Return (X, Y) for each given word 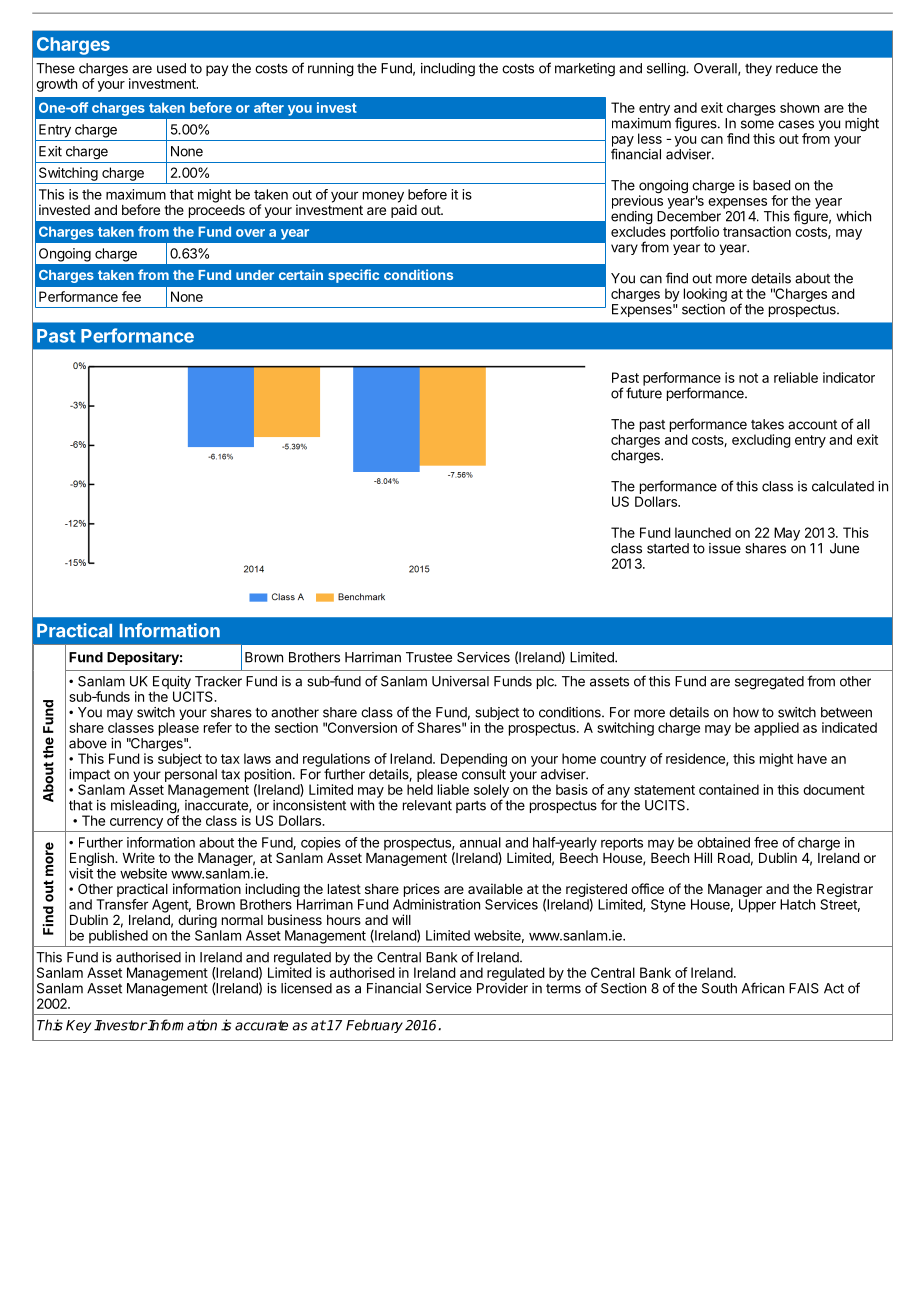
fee (131, 296)
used (171, 68)
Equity (172, 684)
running (331, 70)
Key (78, 1026)
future (644, 393)
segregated (769, 683)
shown (799, 107)
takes (767, 424)
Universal (460, 681)
